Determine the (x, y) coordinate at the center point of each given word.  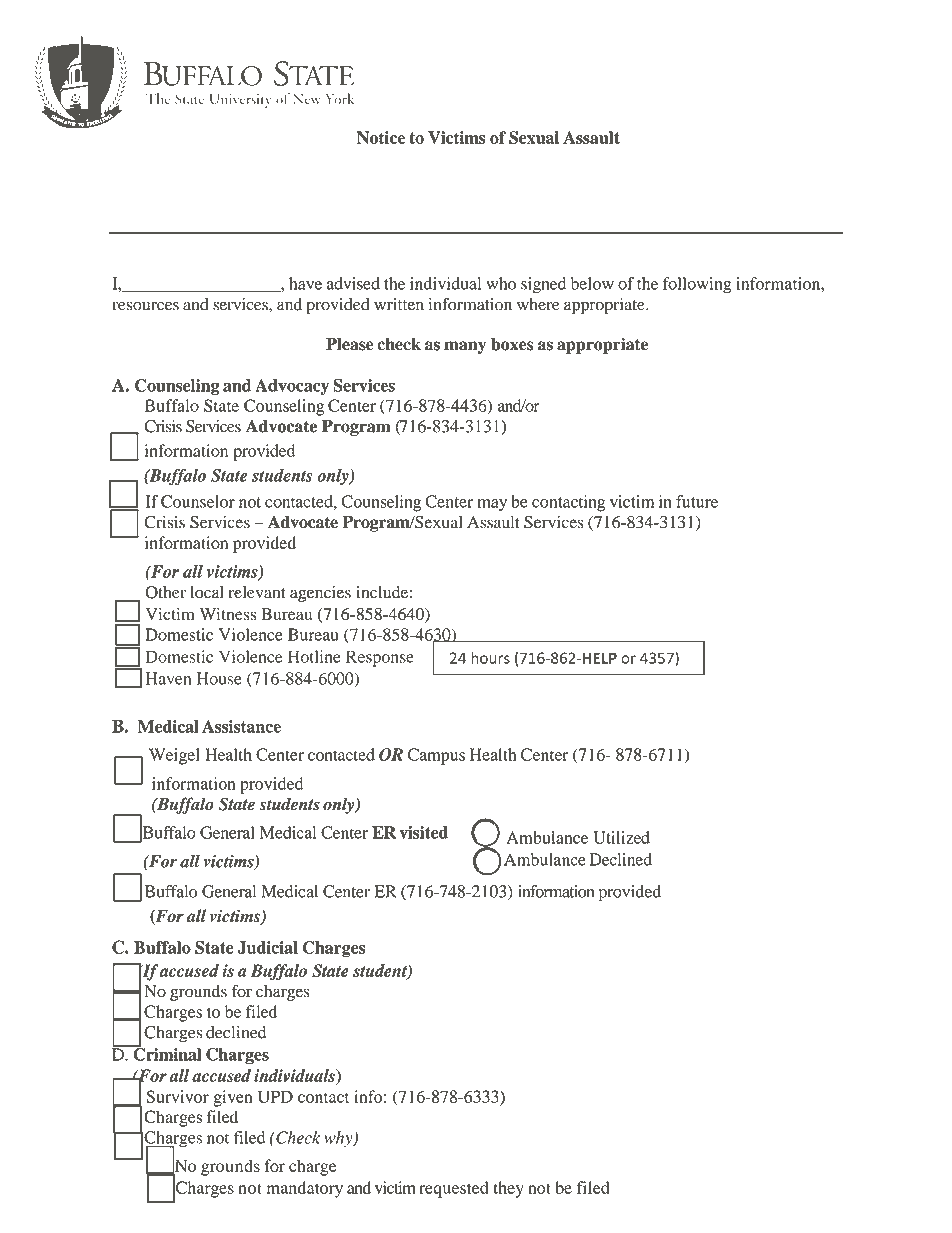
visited (423, 832)
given (233, 1098)
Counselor (198, 501)
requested (454, 1189)
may (492, 505)
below (592, 283)
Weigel (174, 756)
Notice (381, 137)
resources (145, 306)
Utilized (621, 837)
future (697, 501)
